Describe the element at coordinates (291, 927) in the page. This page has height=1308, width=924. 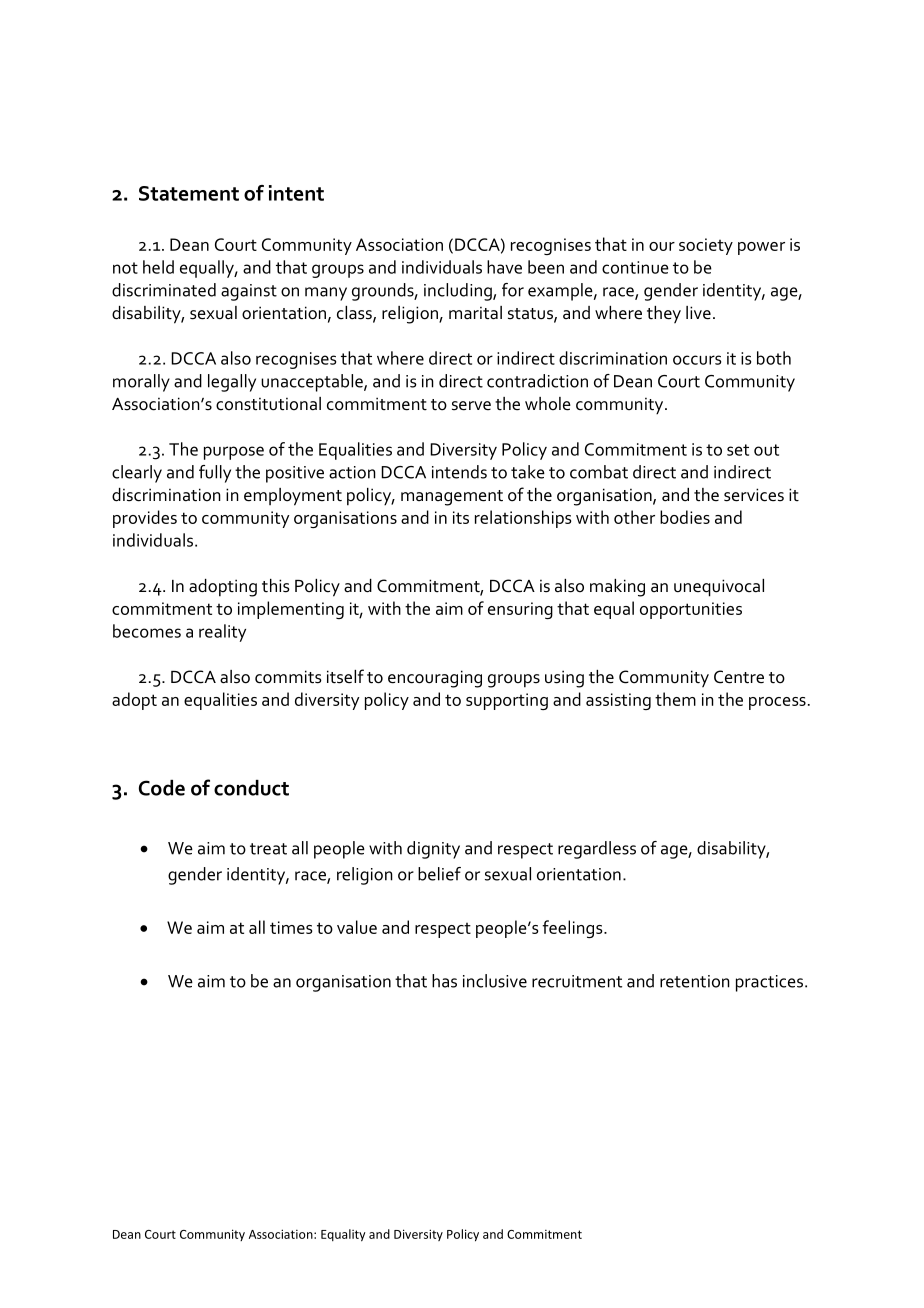
I see `times` at that location.
